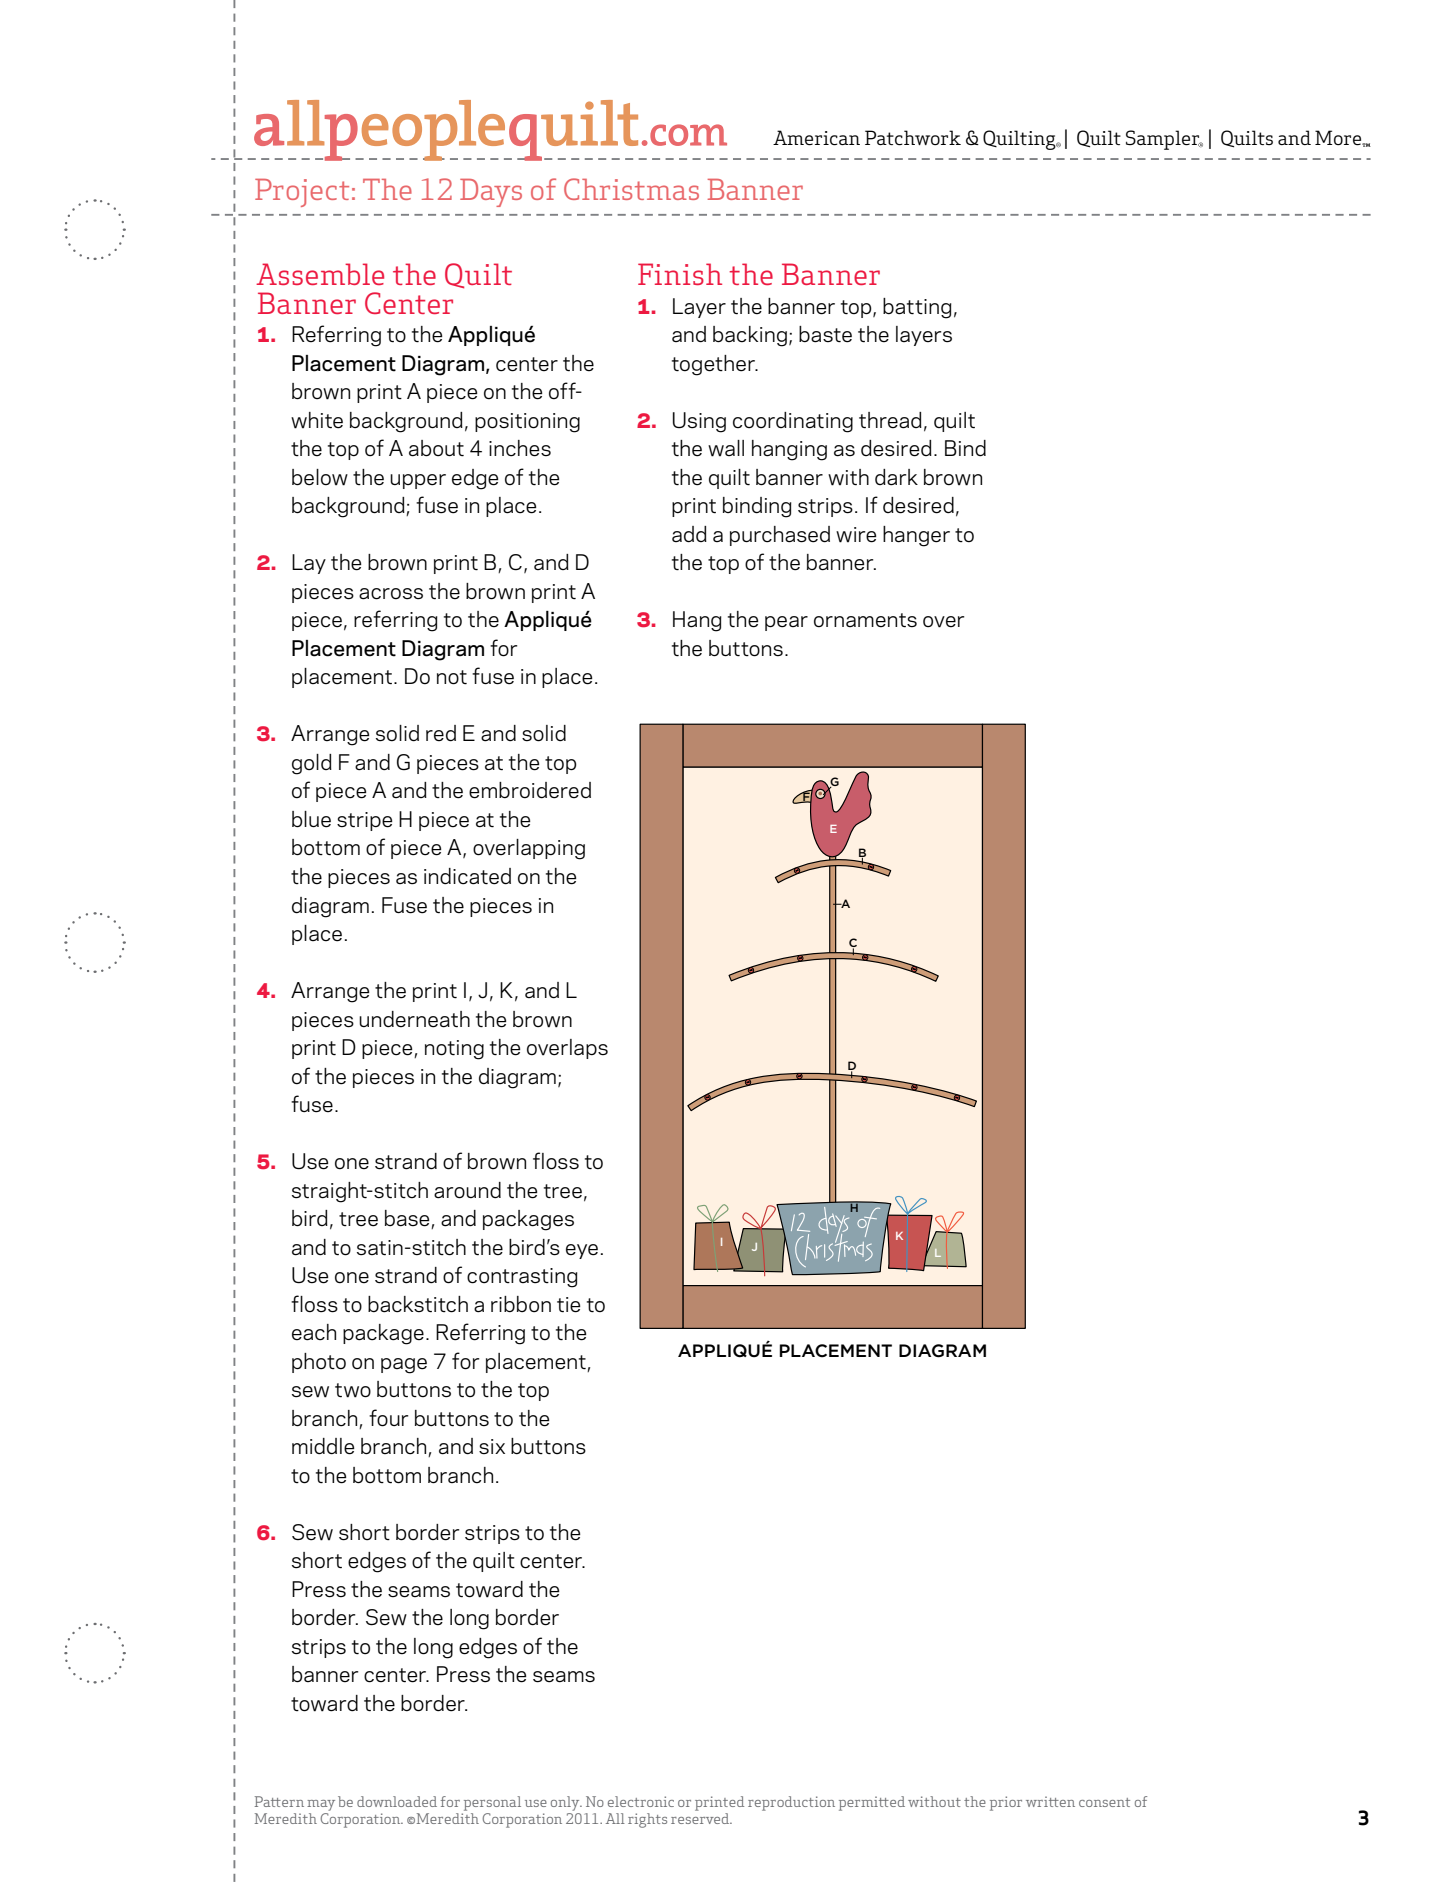  I want to click on pear, so click(786, 623).
